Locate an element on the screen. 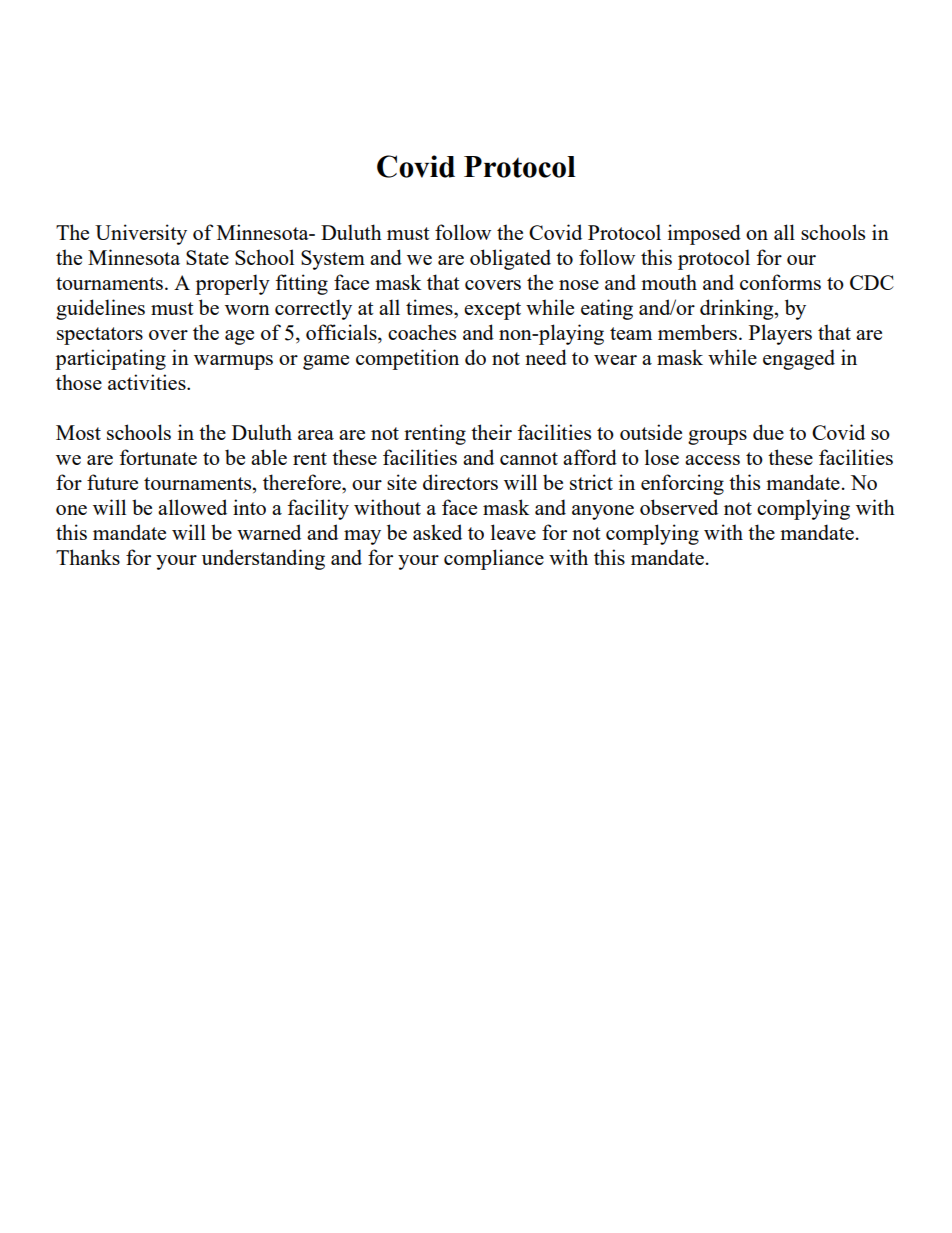  Thanks is located at coordinates (88, 557).
